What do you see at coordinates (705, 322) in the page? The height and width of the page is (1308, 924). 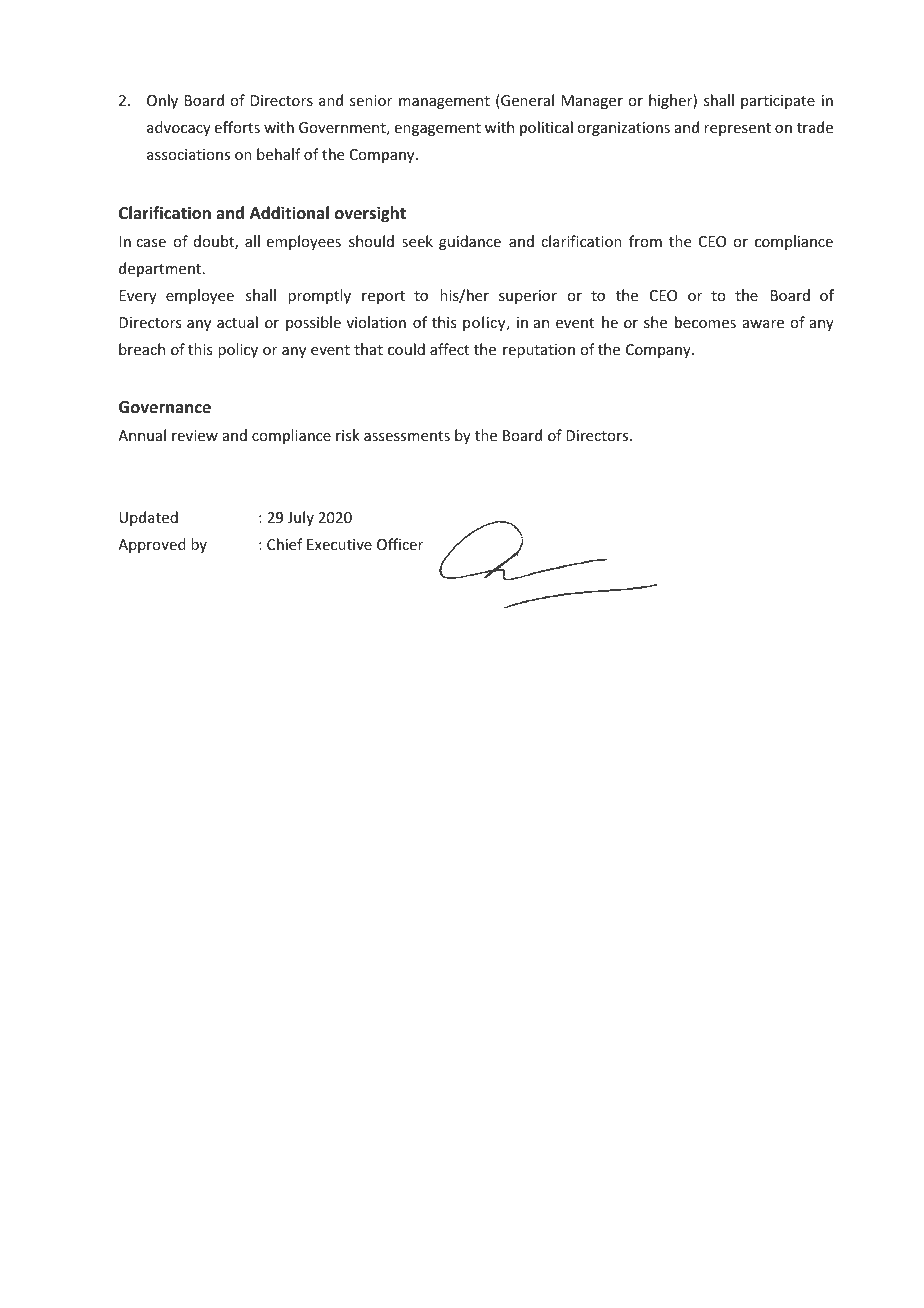 I see `becomes` at bounding box center [705, 322].
